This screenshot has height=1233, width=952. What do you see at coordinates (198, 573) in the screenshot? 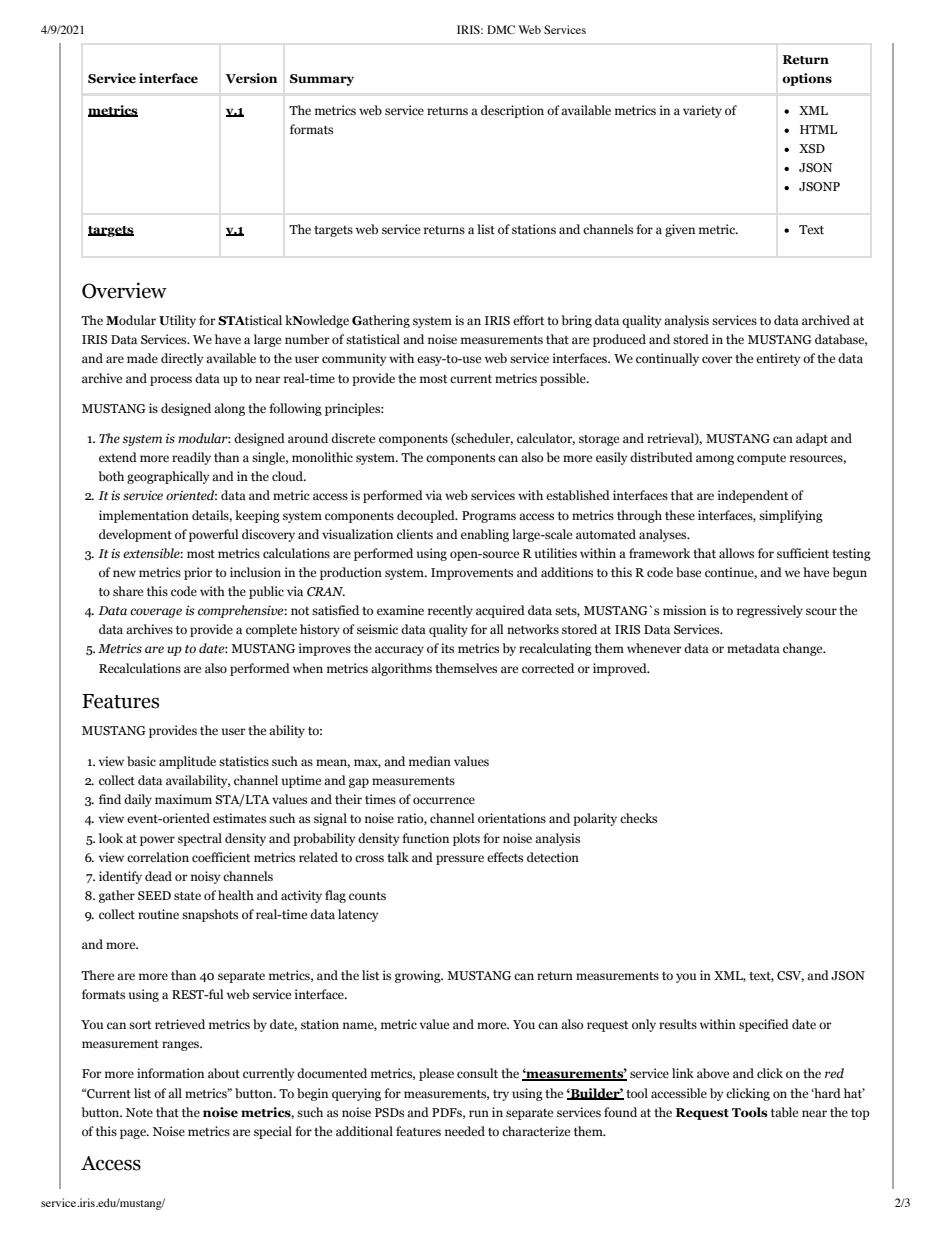
I see `prior` at bounding box center [198, 573].
